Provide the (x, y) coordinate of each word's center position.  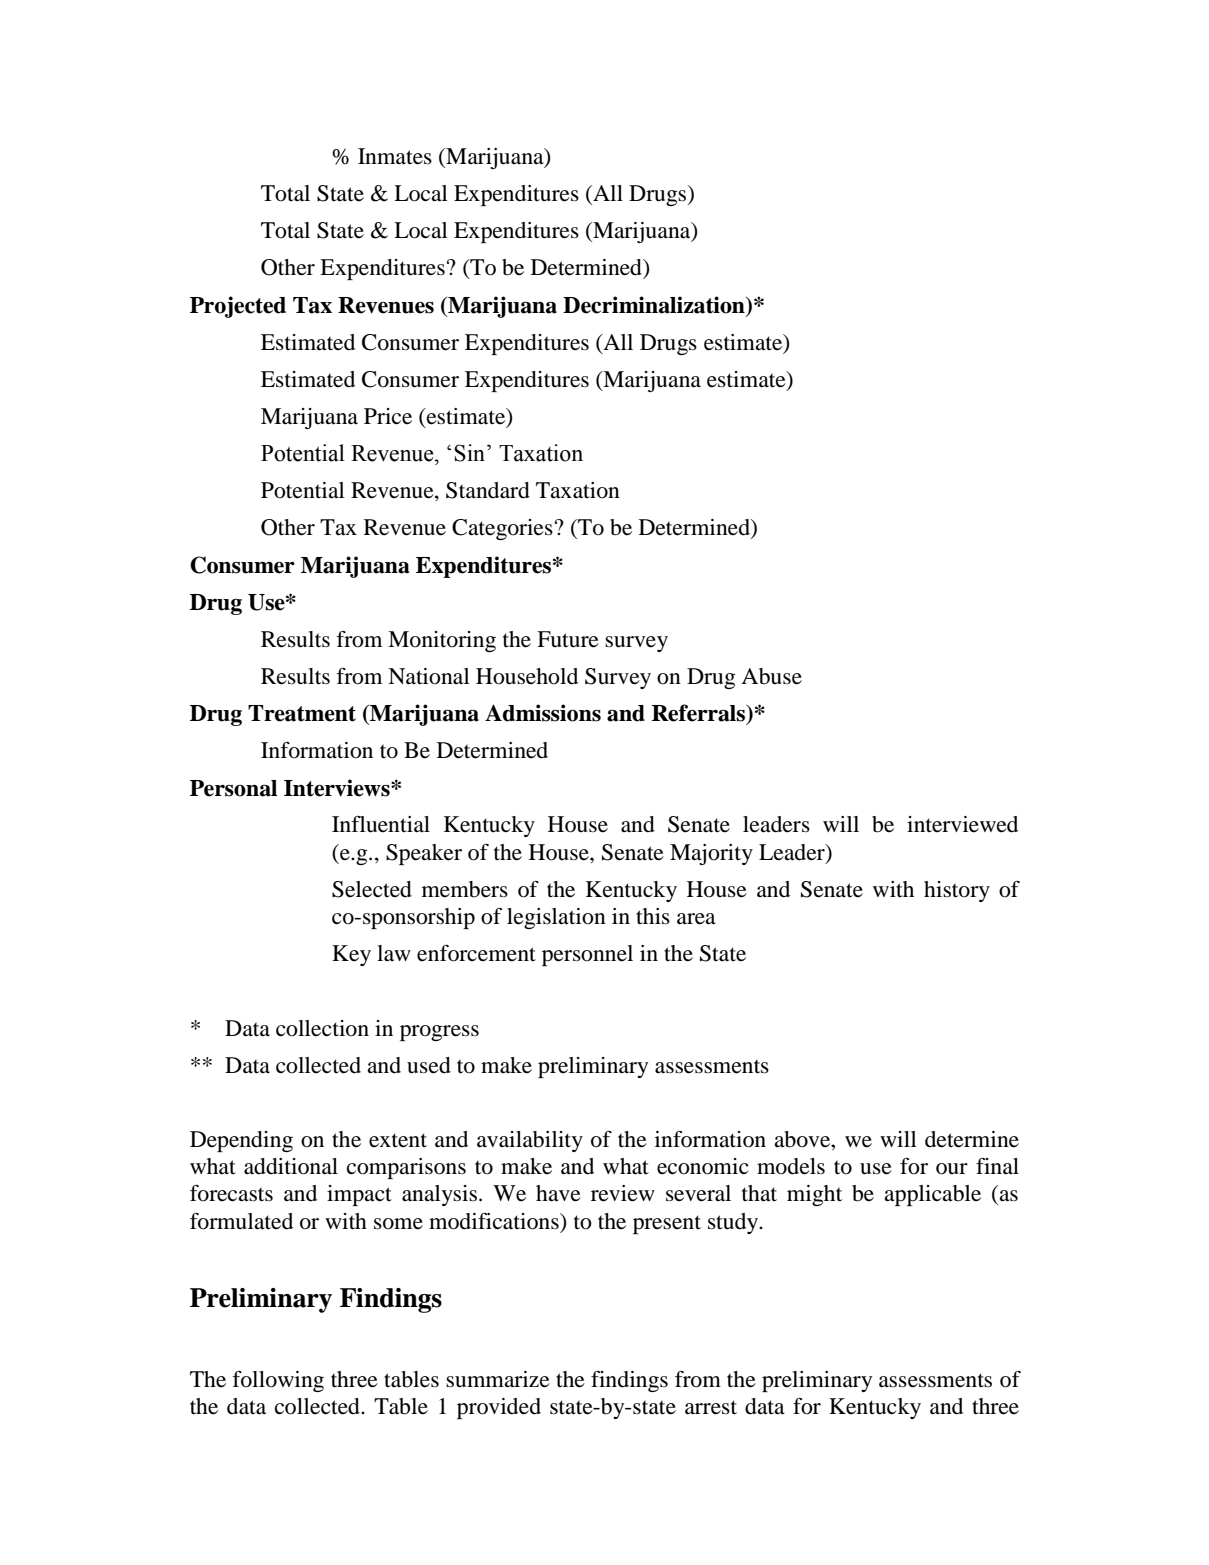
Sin (471, 453)
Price (388, 416)
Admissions (543, 713)
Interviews (338, 788)
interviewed (962, 824)
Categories (502, 529)
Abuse (771, 676)
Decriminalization (655, 306)
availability (530, 1141)
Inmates (395, 156)
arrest (711, 1407)
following (278, 1381)
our (952, 1169)
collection (322, 1028)
